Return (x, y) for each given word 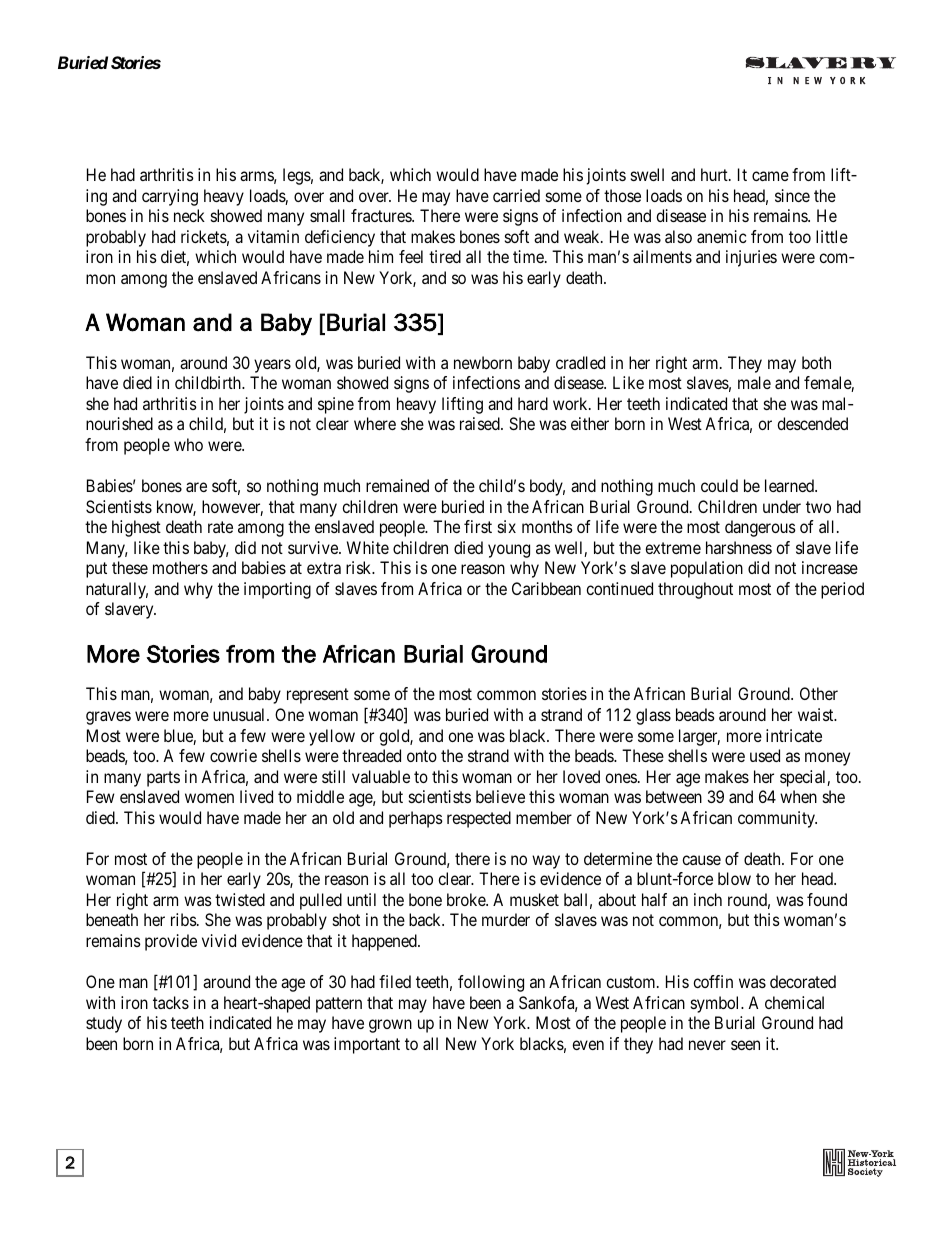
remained (397, 485)
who (188, 444)
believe (500, 796)
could (719, 485)
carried (516, 195)
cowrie (233, 755)
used (765, 755)
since (792, 195)
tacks (171, 1002)
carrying (170, 197)
